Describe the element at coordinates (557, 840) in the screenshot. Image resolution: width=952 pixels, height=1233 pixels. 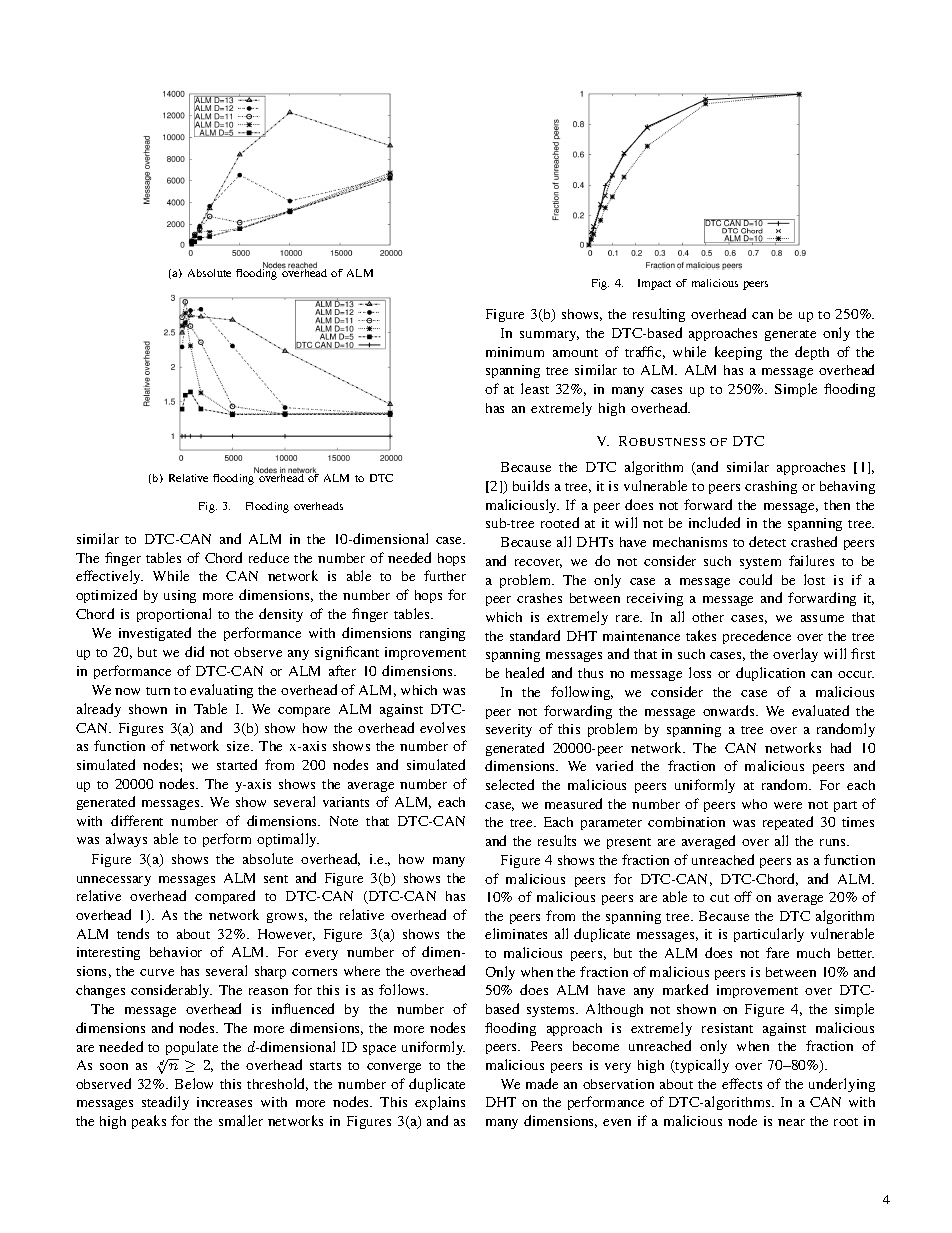
I see `results` at that location.
